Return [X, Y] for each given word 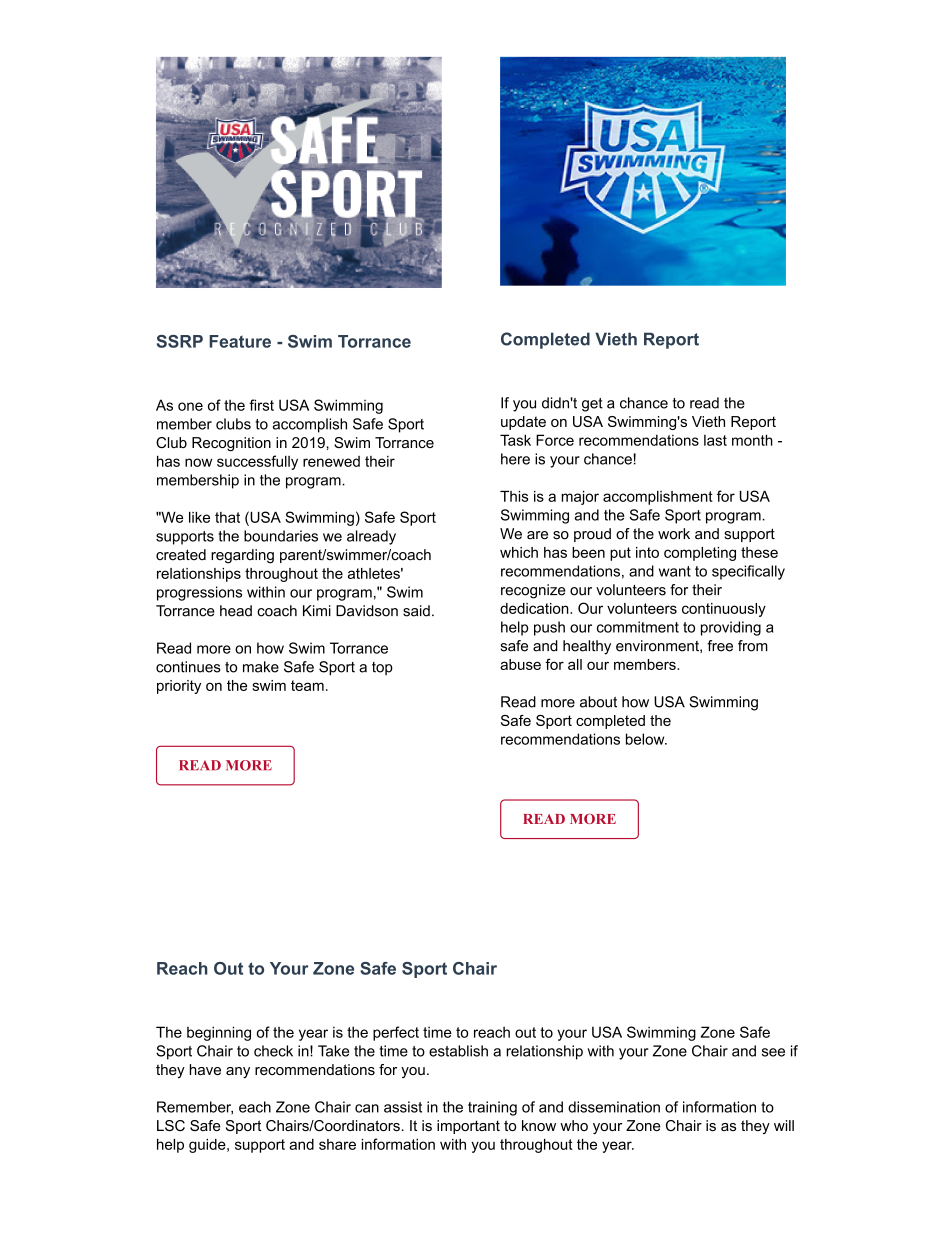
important [468, 1127]
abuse [520, 664]
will [784, 1125]
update [523, 423]
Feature [240, 341]
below [646, 739]
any [238, 1072]
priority [179, 687]
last [715, 440]
